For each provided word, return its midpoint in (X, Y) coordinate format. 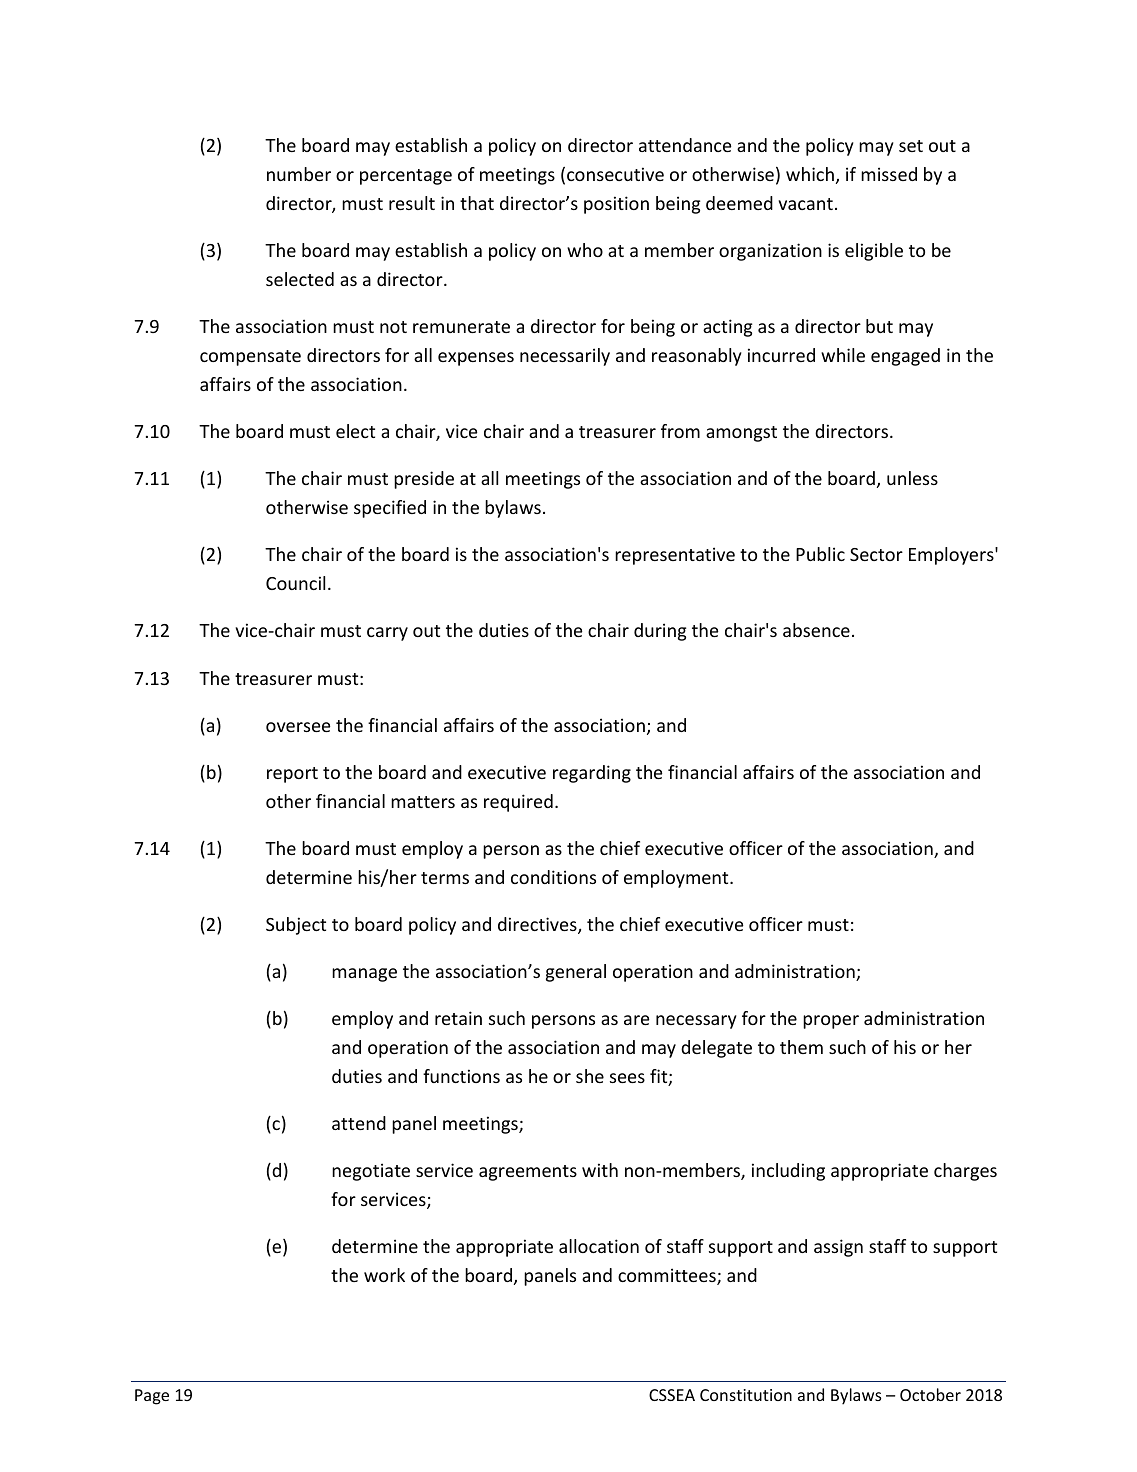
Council (295, 583)
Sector (876, 554)
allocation (599, 1246)
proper (831, 1022)
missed (889, 174)
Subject (296, 926)
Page (152, 1397)
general (576, 973)
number (299, 174)
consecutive (615, 174)
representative (675, 556)
